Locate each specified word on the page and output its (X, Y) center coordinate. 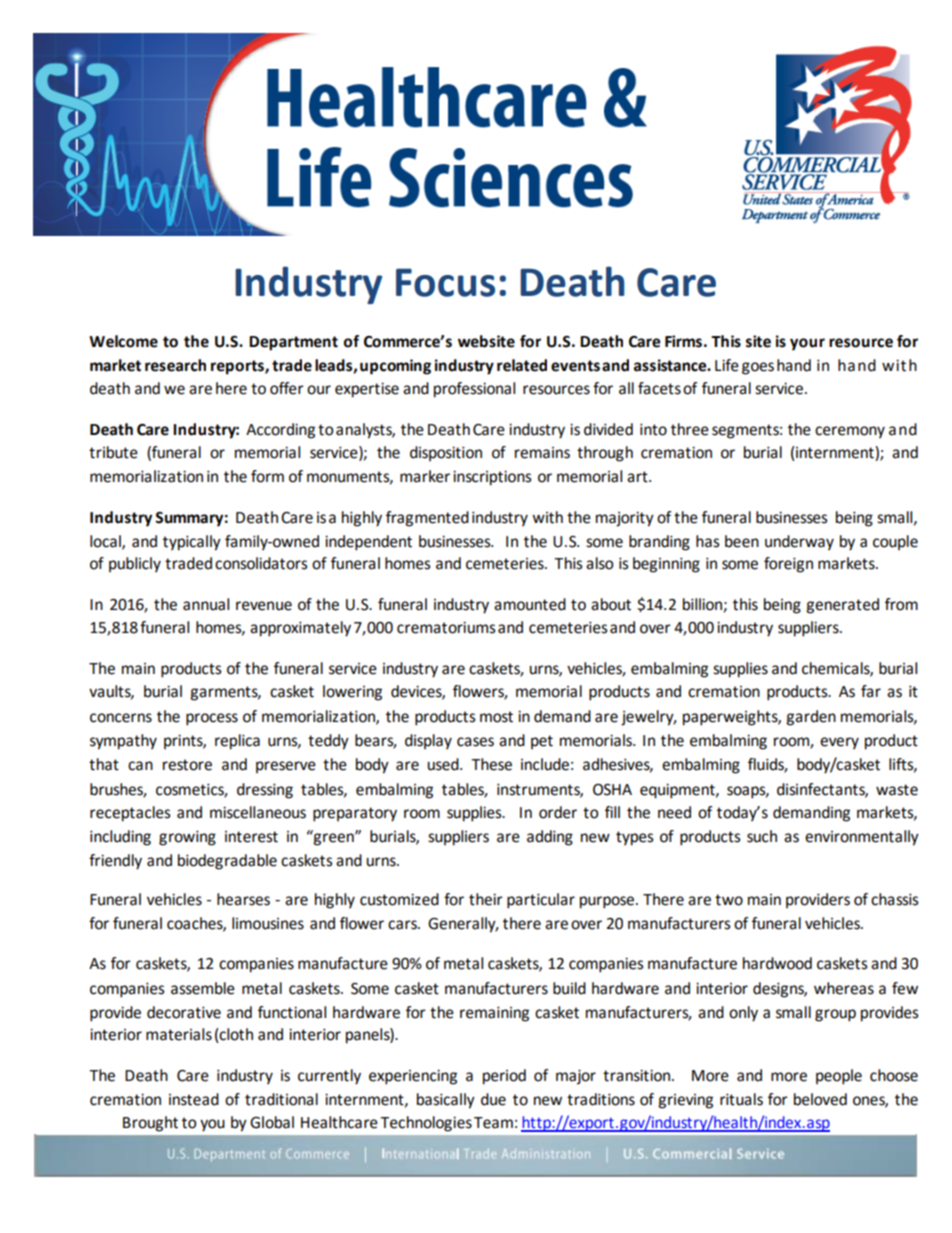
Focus (445, 282)
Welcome (123, 341)
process (212, 719)
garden (811, 718)
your (807, 344)
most (496, 717)
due (493, 1099)
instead (194, 1099)
